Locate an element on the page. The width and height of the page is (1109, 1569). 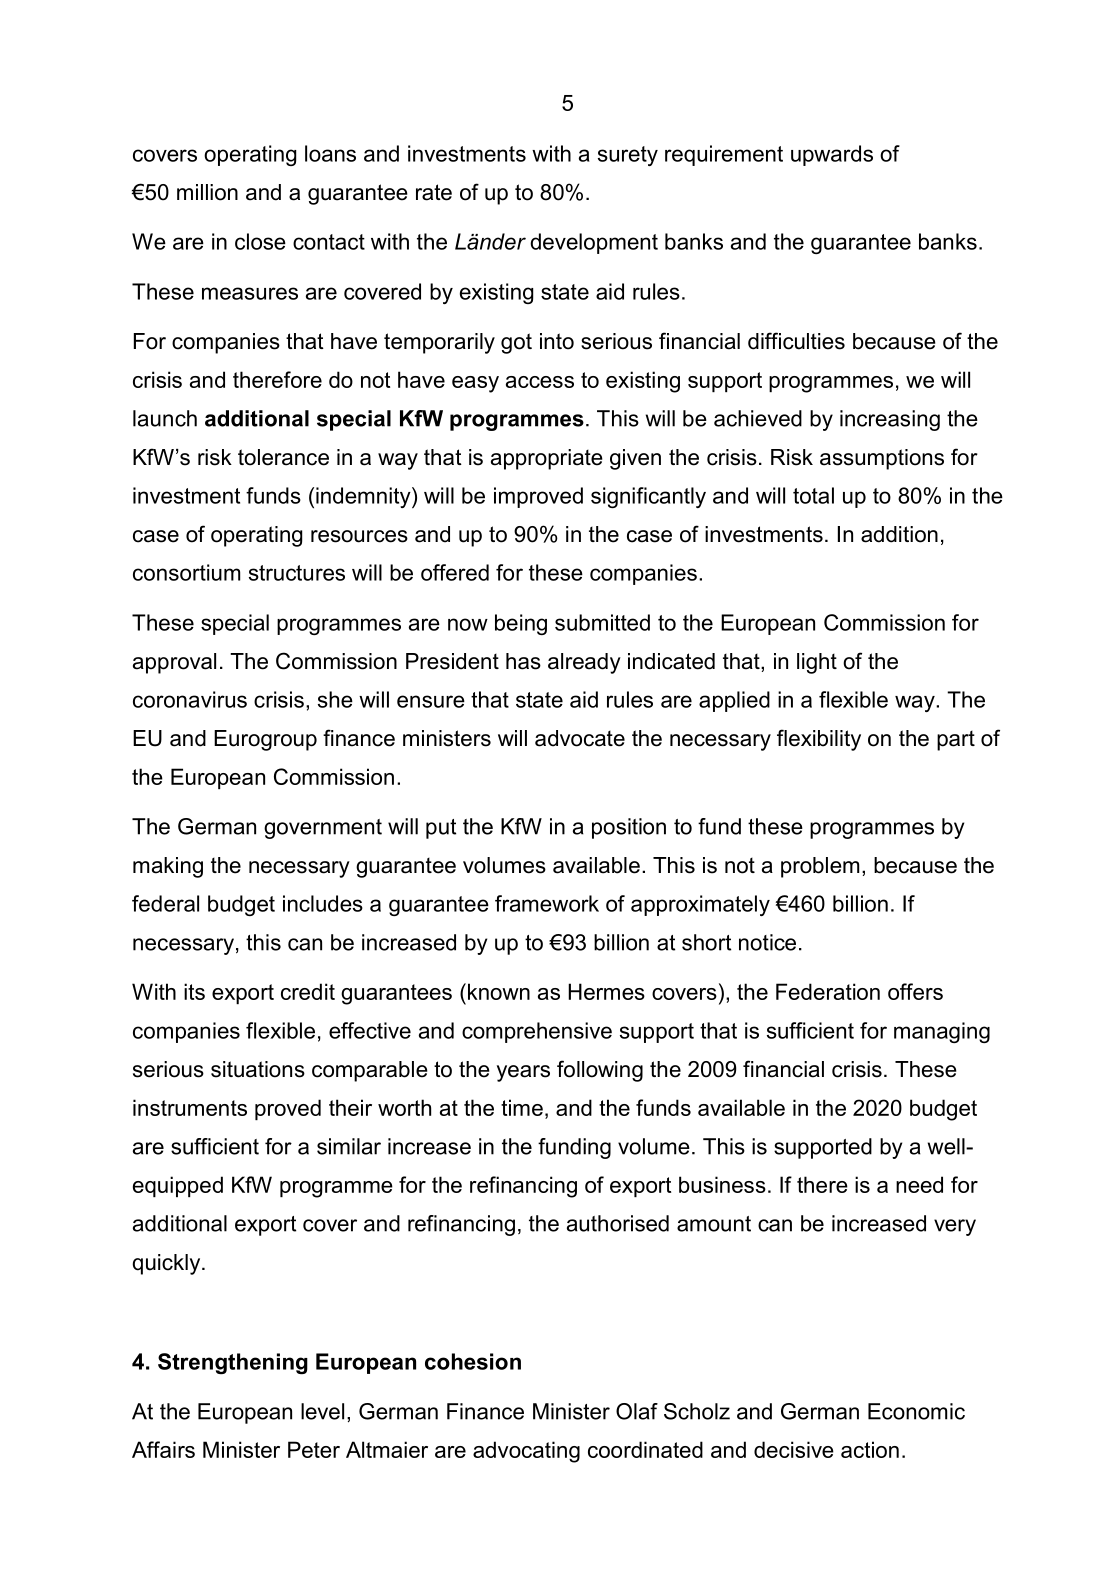
upwards is located at coordinates (832, 155).
